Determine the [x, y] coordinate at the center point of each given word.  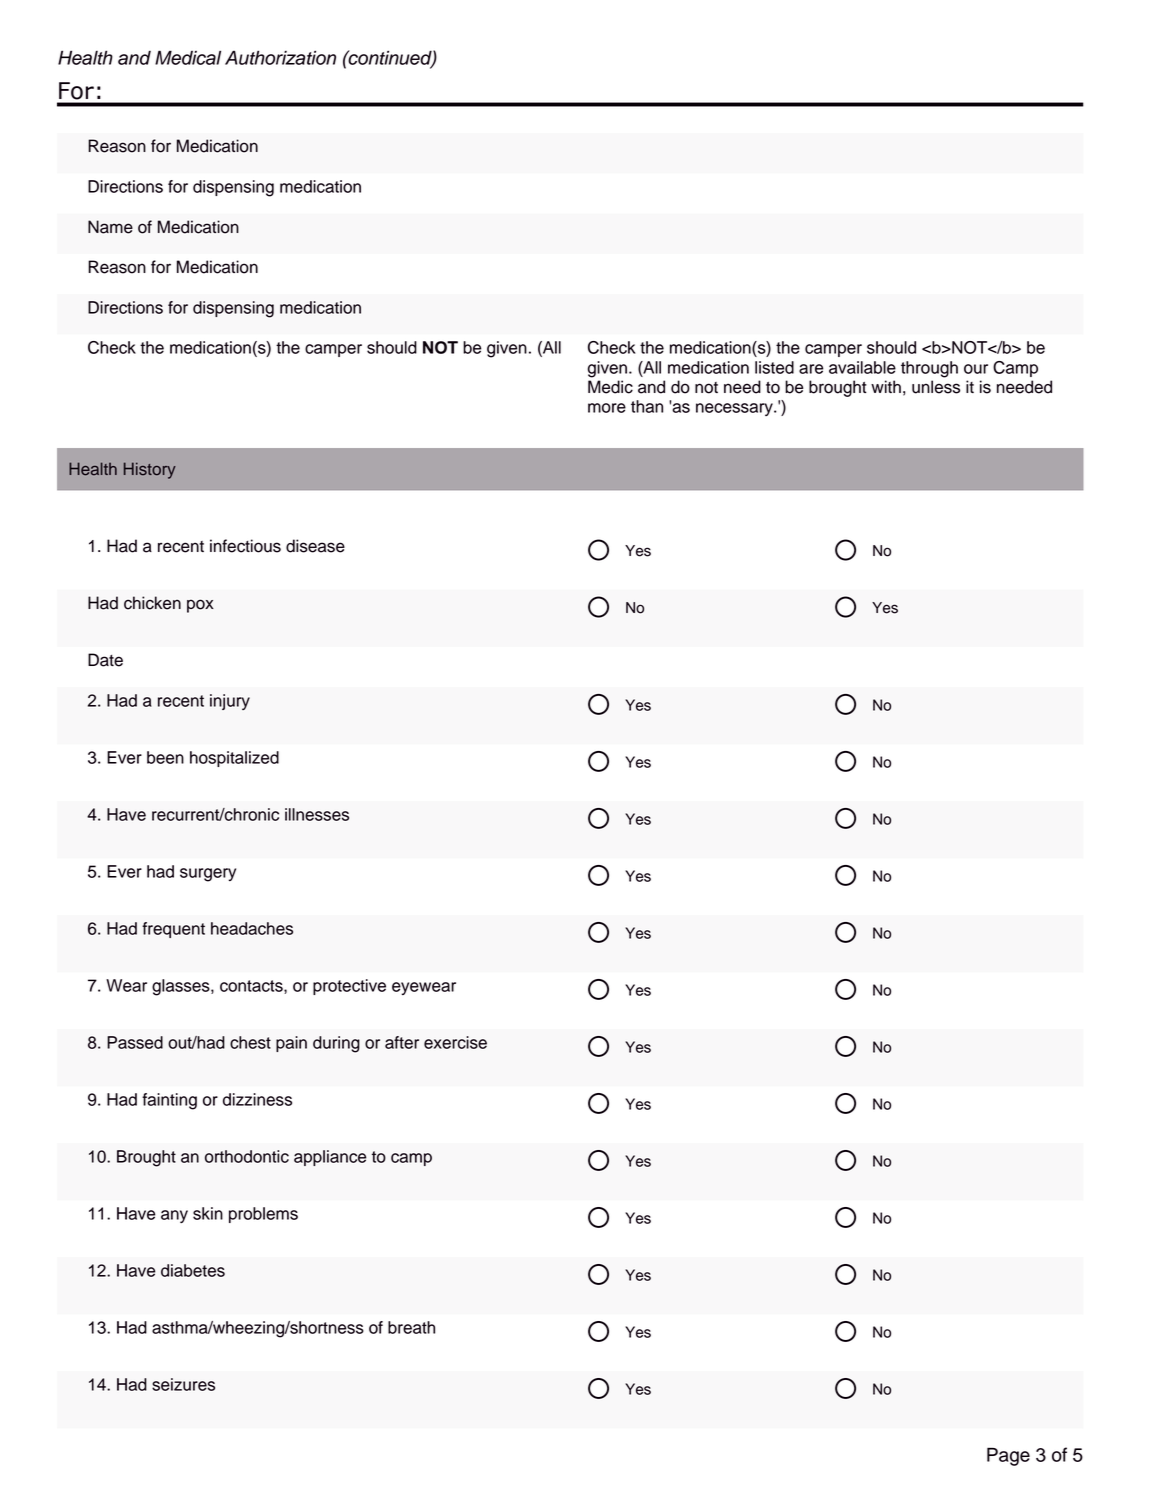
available [862, 367]
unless [936, 387]
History [150, 470]
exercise [455, 1042]
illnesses [317, 814]
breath [411, 1327]
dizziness [257, 1099]
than [647, 406]
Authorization [280, 57]
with [886, 386]
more [607, 408]
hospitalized [234, 759]
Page [1008, 1456]
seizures [183, 1384]
